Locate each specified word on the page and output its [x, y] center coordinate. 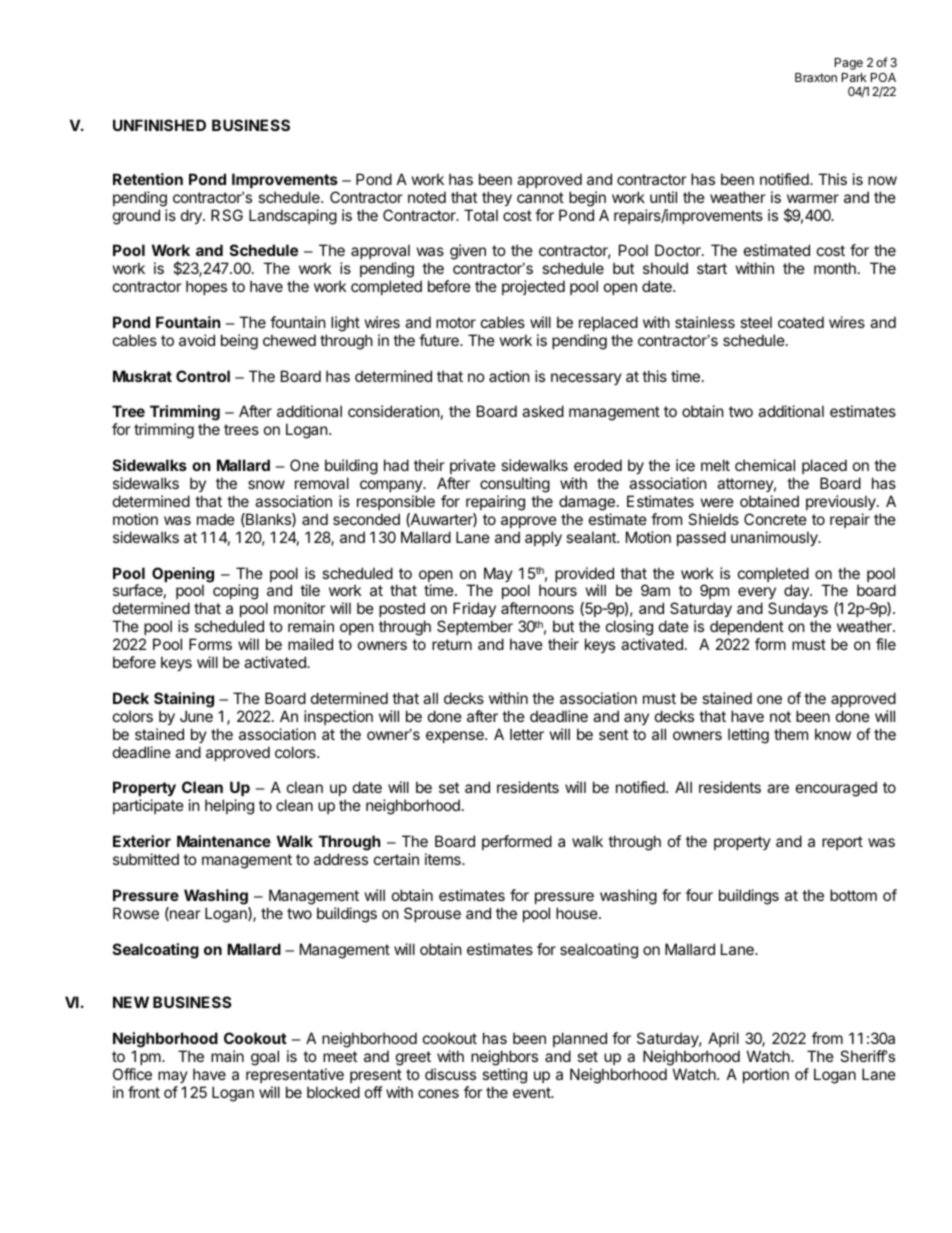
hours [558, 590]
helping [229, 807]
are [778, 788]
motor [456, 322]
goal [265, 1058]
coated [801, 322]
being [239, 342]
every [757, 595]
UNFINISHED [159, 125]
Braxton [816, 77]
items [444, 859]
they [497, 198]
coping [235, 592]
